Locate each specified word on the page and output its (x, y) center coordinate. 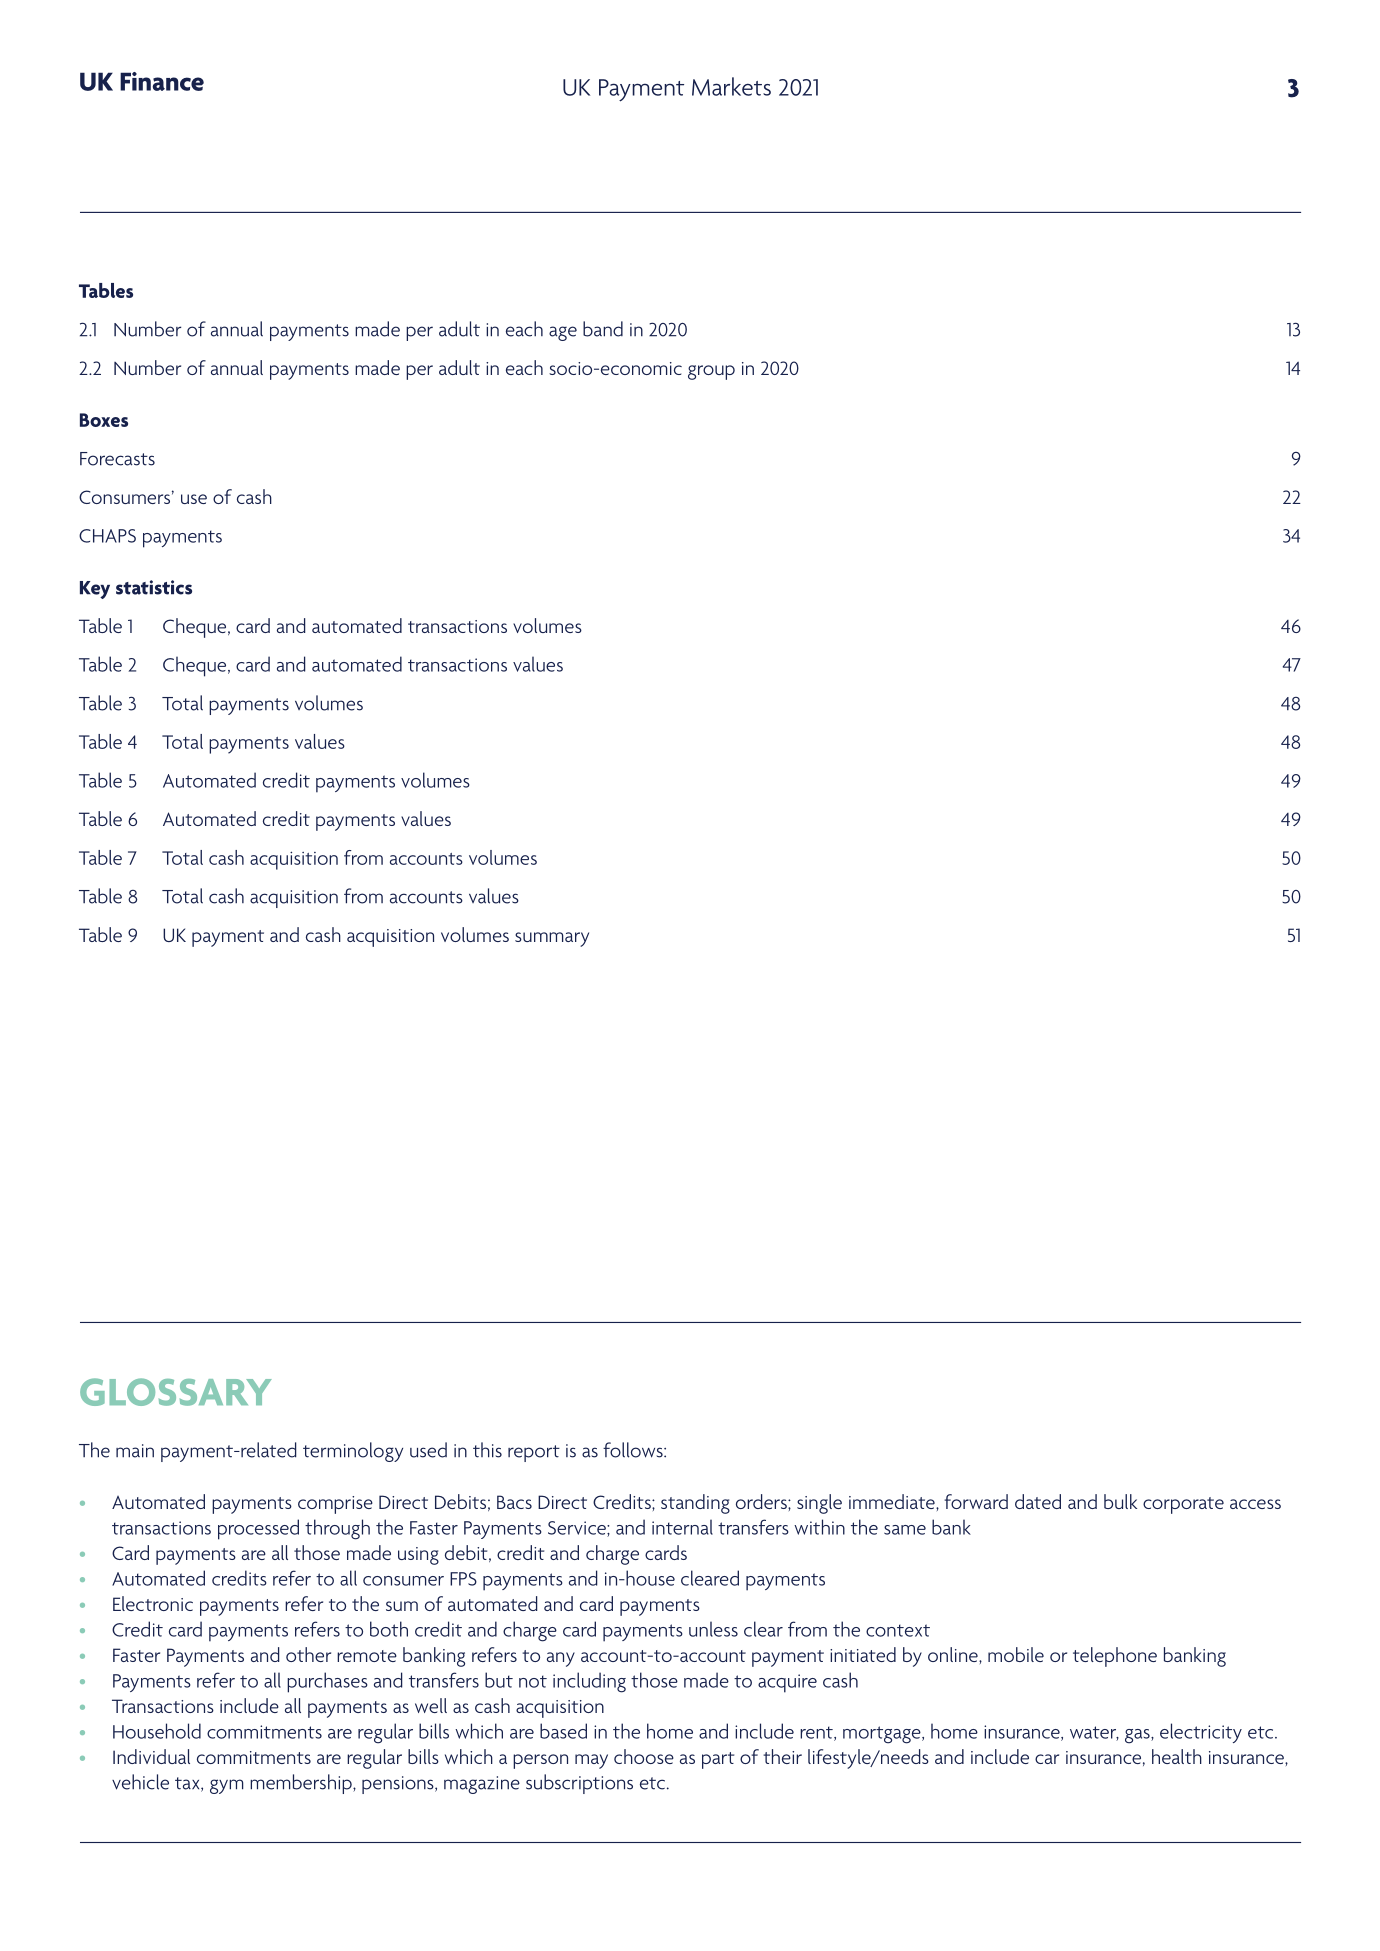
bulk (1120, 1501)
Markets (731, 86)
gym (227, 1786)
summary (552, 939)
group (711, 372)
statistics (154, 587)
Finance (162, 81)
